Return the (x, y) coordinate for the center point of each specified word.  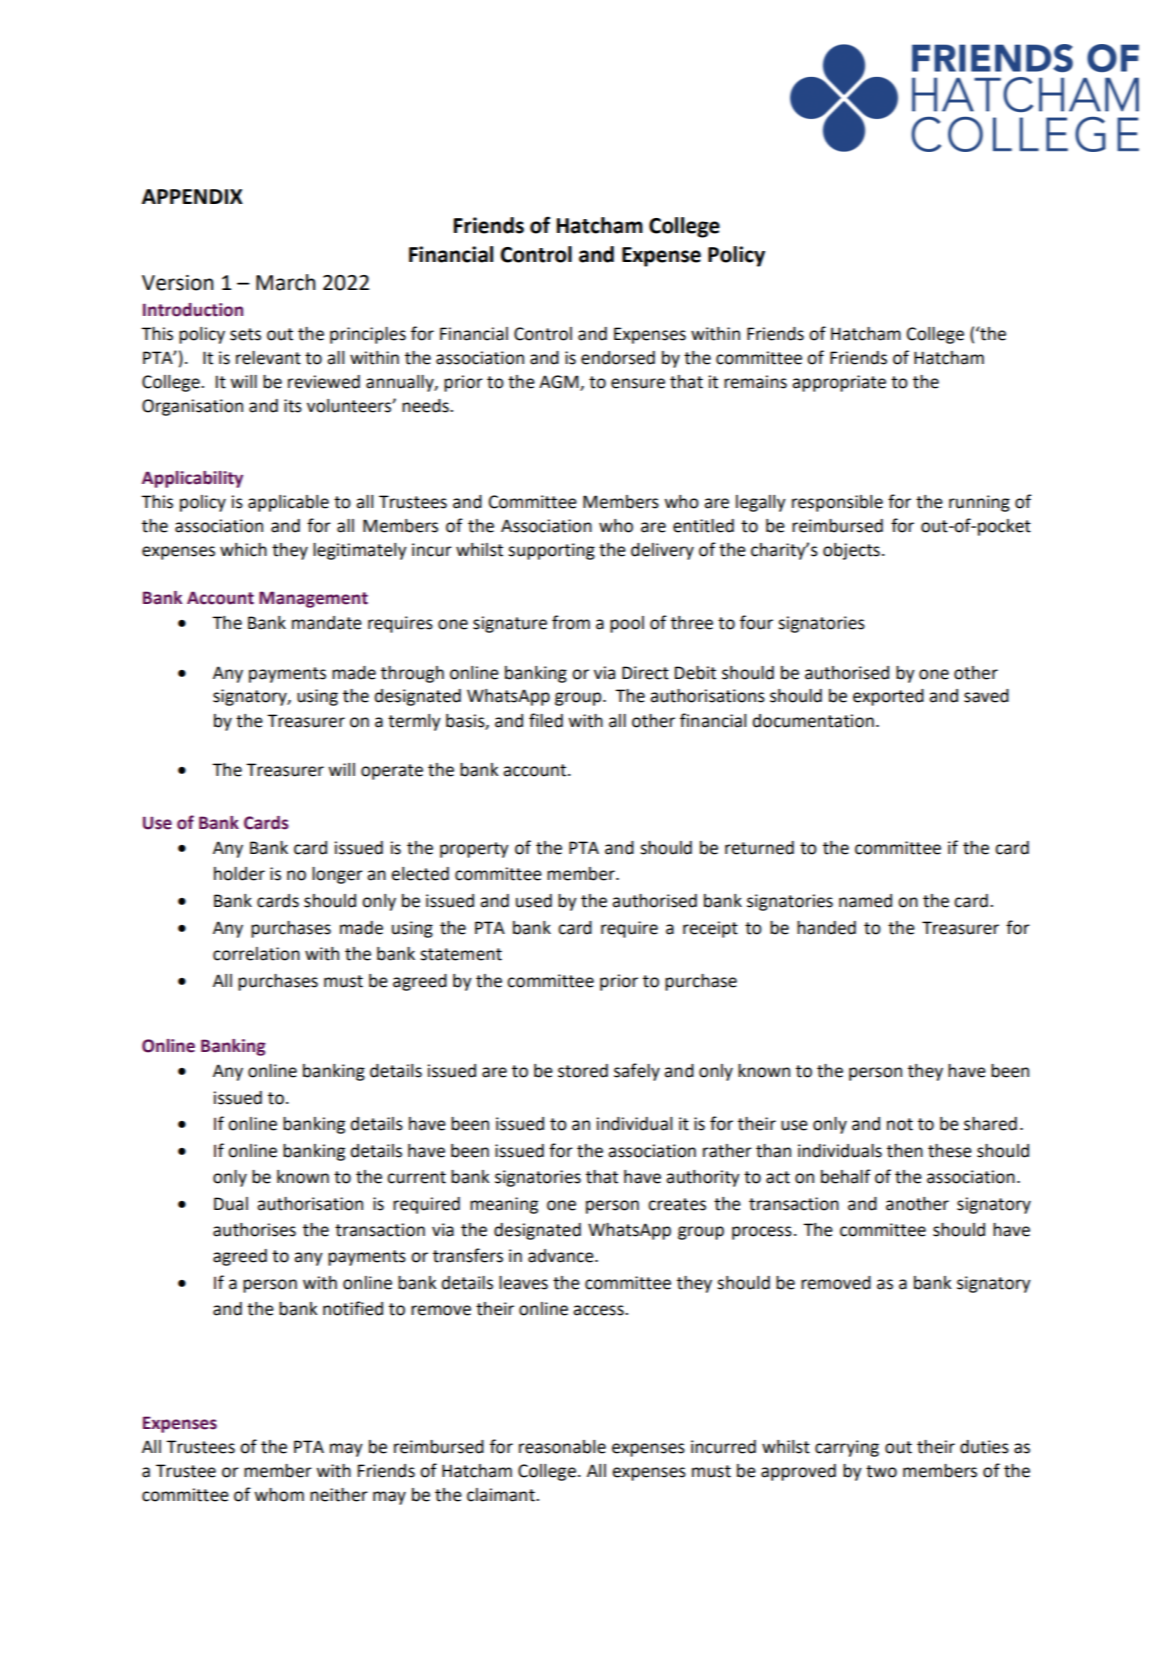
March (285, 282)
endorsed (618, 358)
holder (239, 874)
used (534, 901)
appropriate (839, 383)
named (865, 901)
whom (279, 1495)
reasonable (562, 1447)
